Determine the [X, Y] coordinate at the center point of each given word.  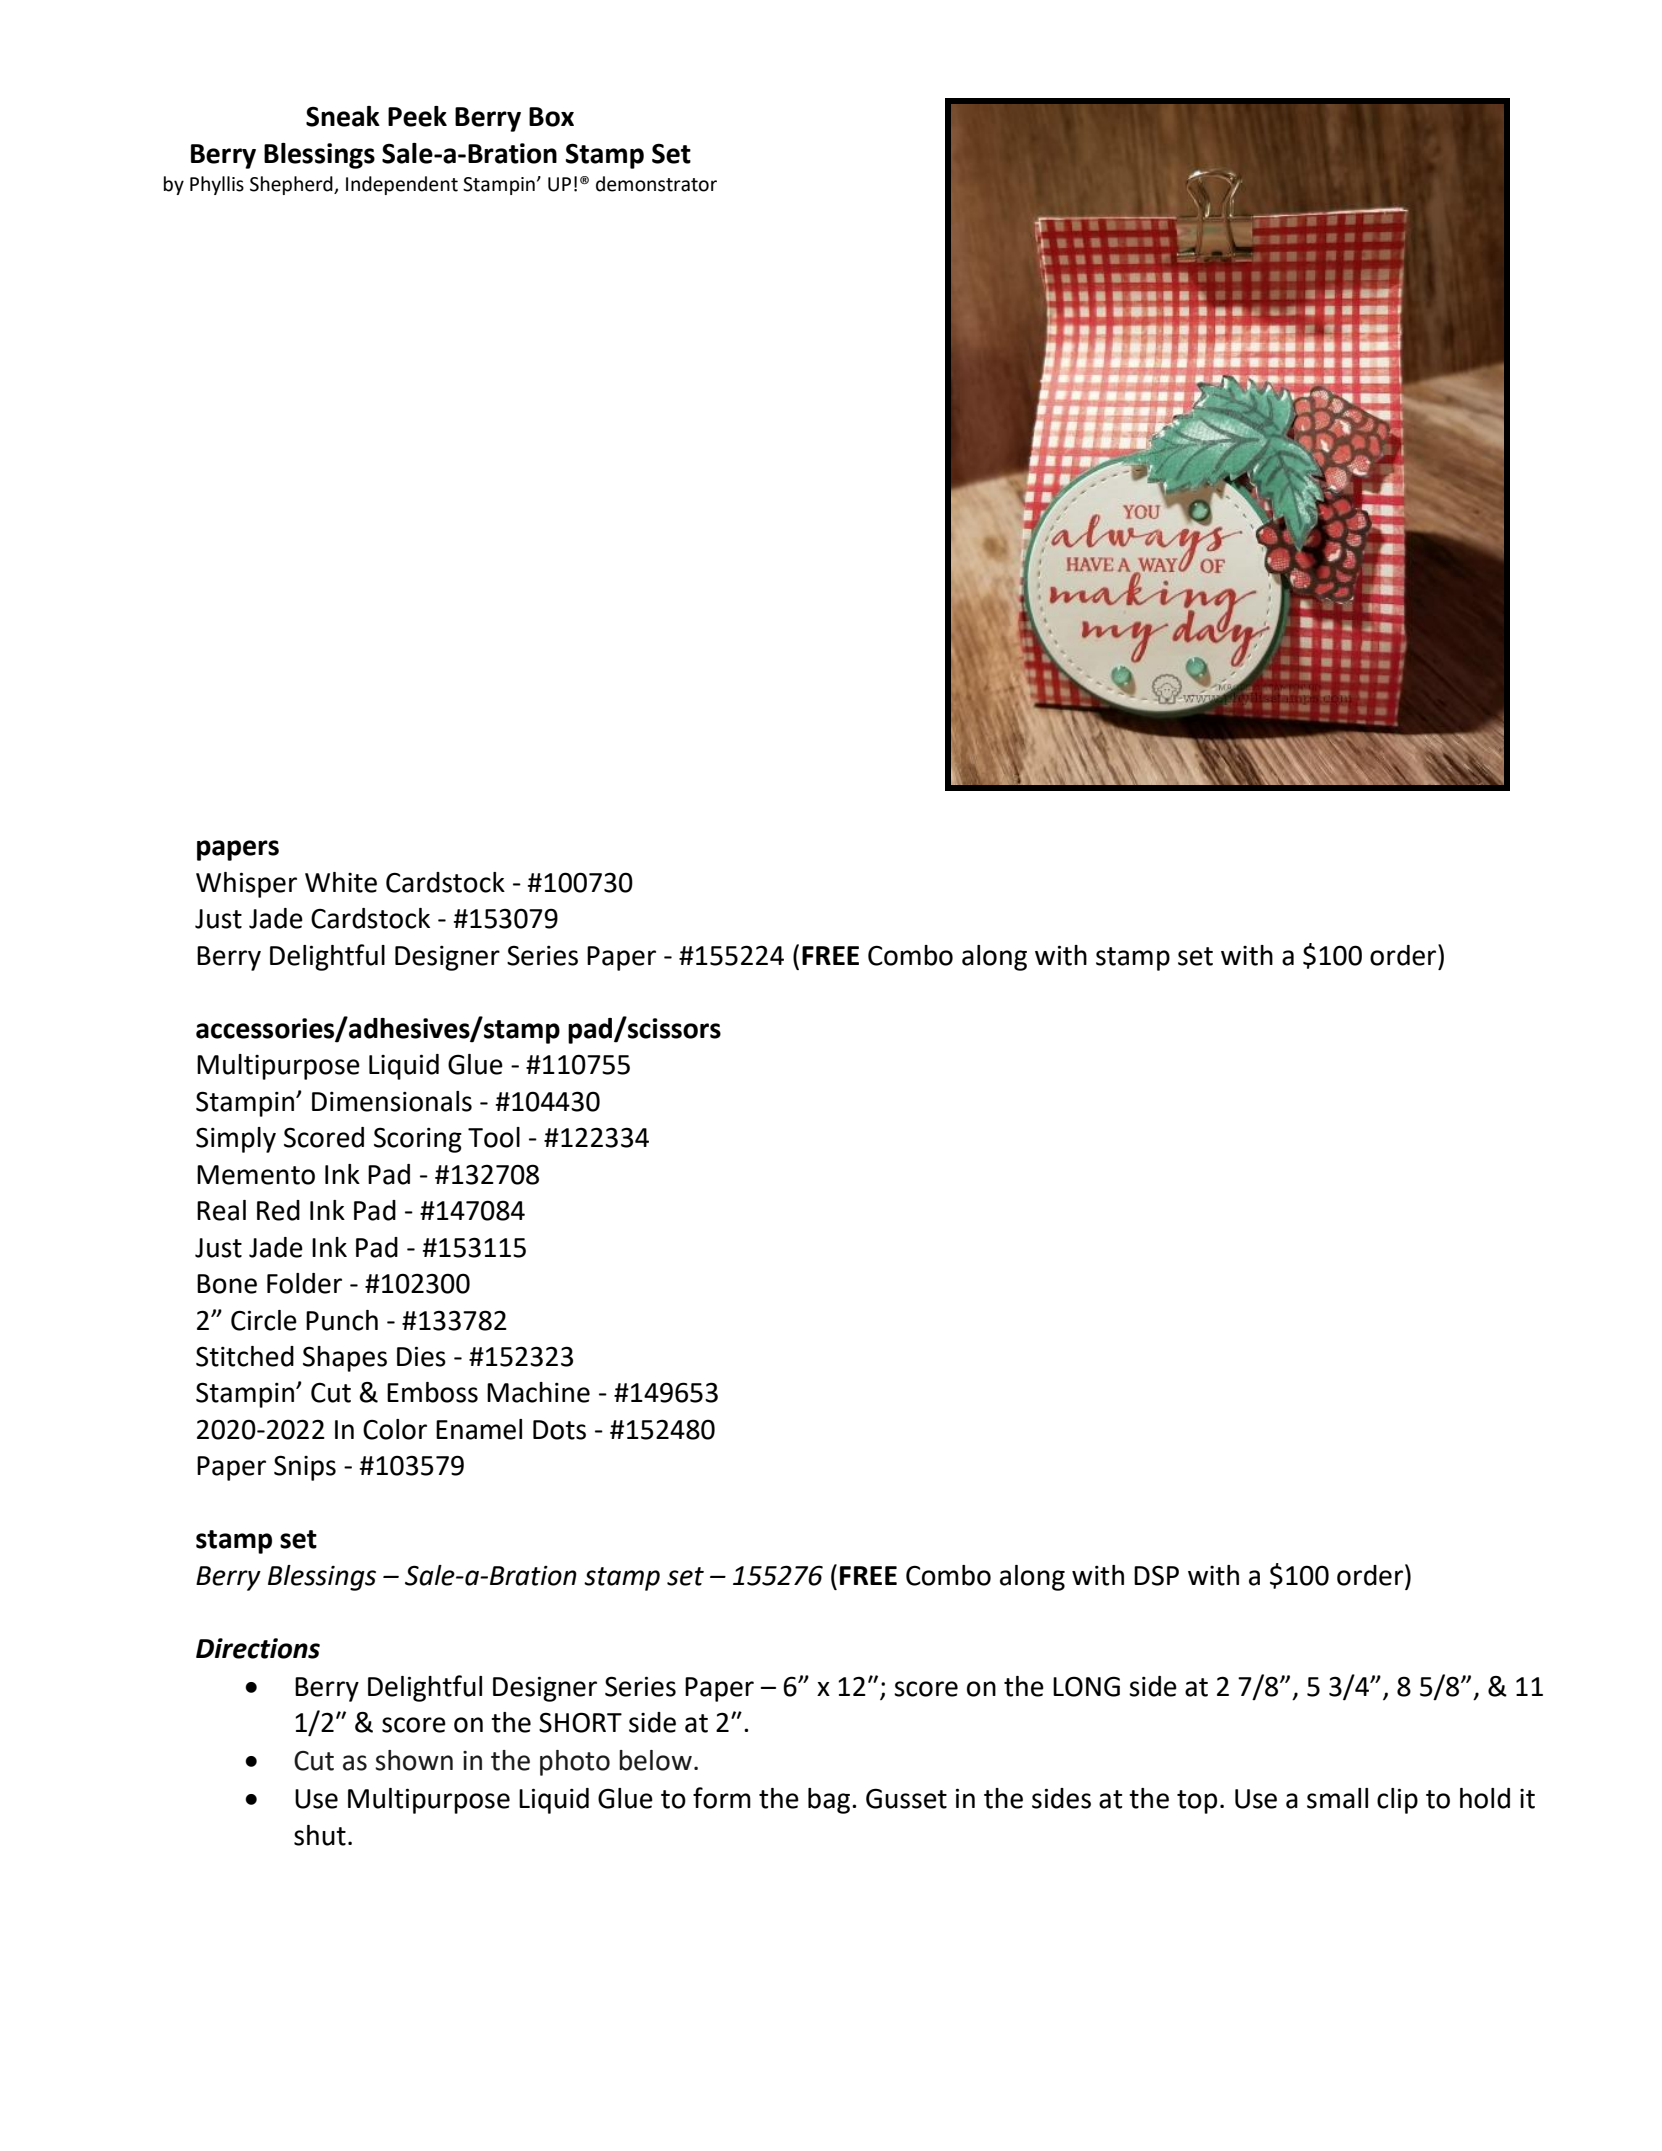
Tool [494, 1137]
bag [829, 1801]
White [341, 882]
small [1337, 1798]
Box [551, 117]
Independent [402, 185]
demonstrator [656, 184]
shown [414, 1760]
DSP [1156, 1575]
